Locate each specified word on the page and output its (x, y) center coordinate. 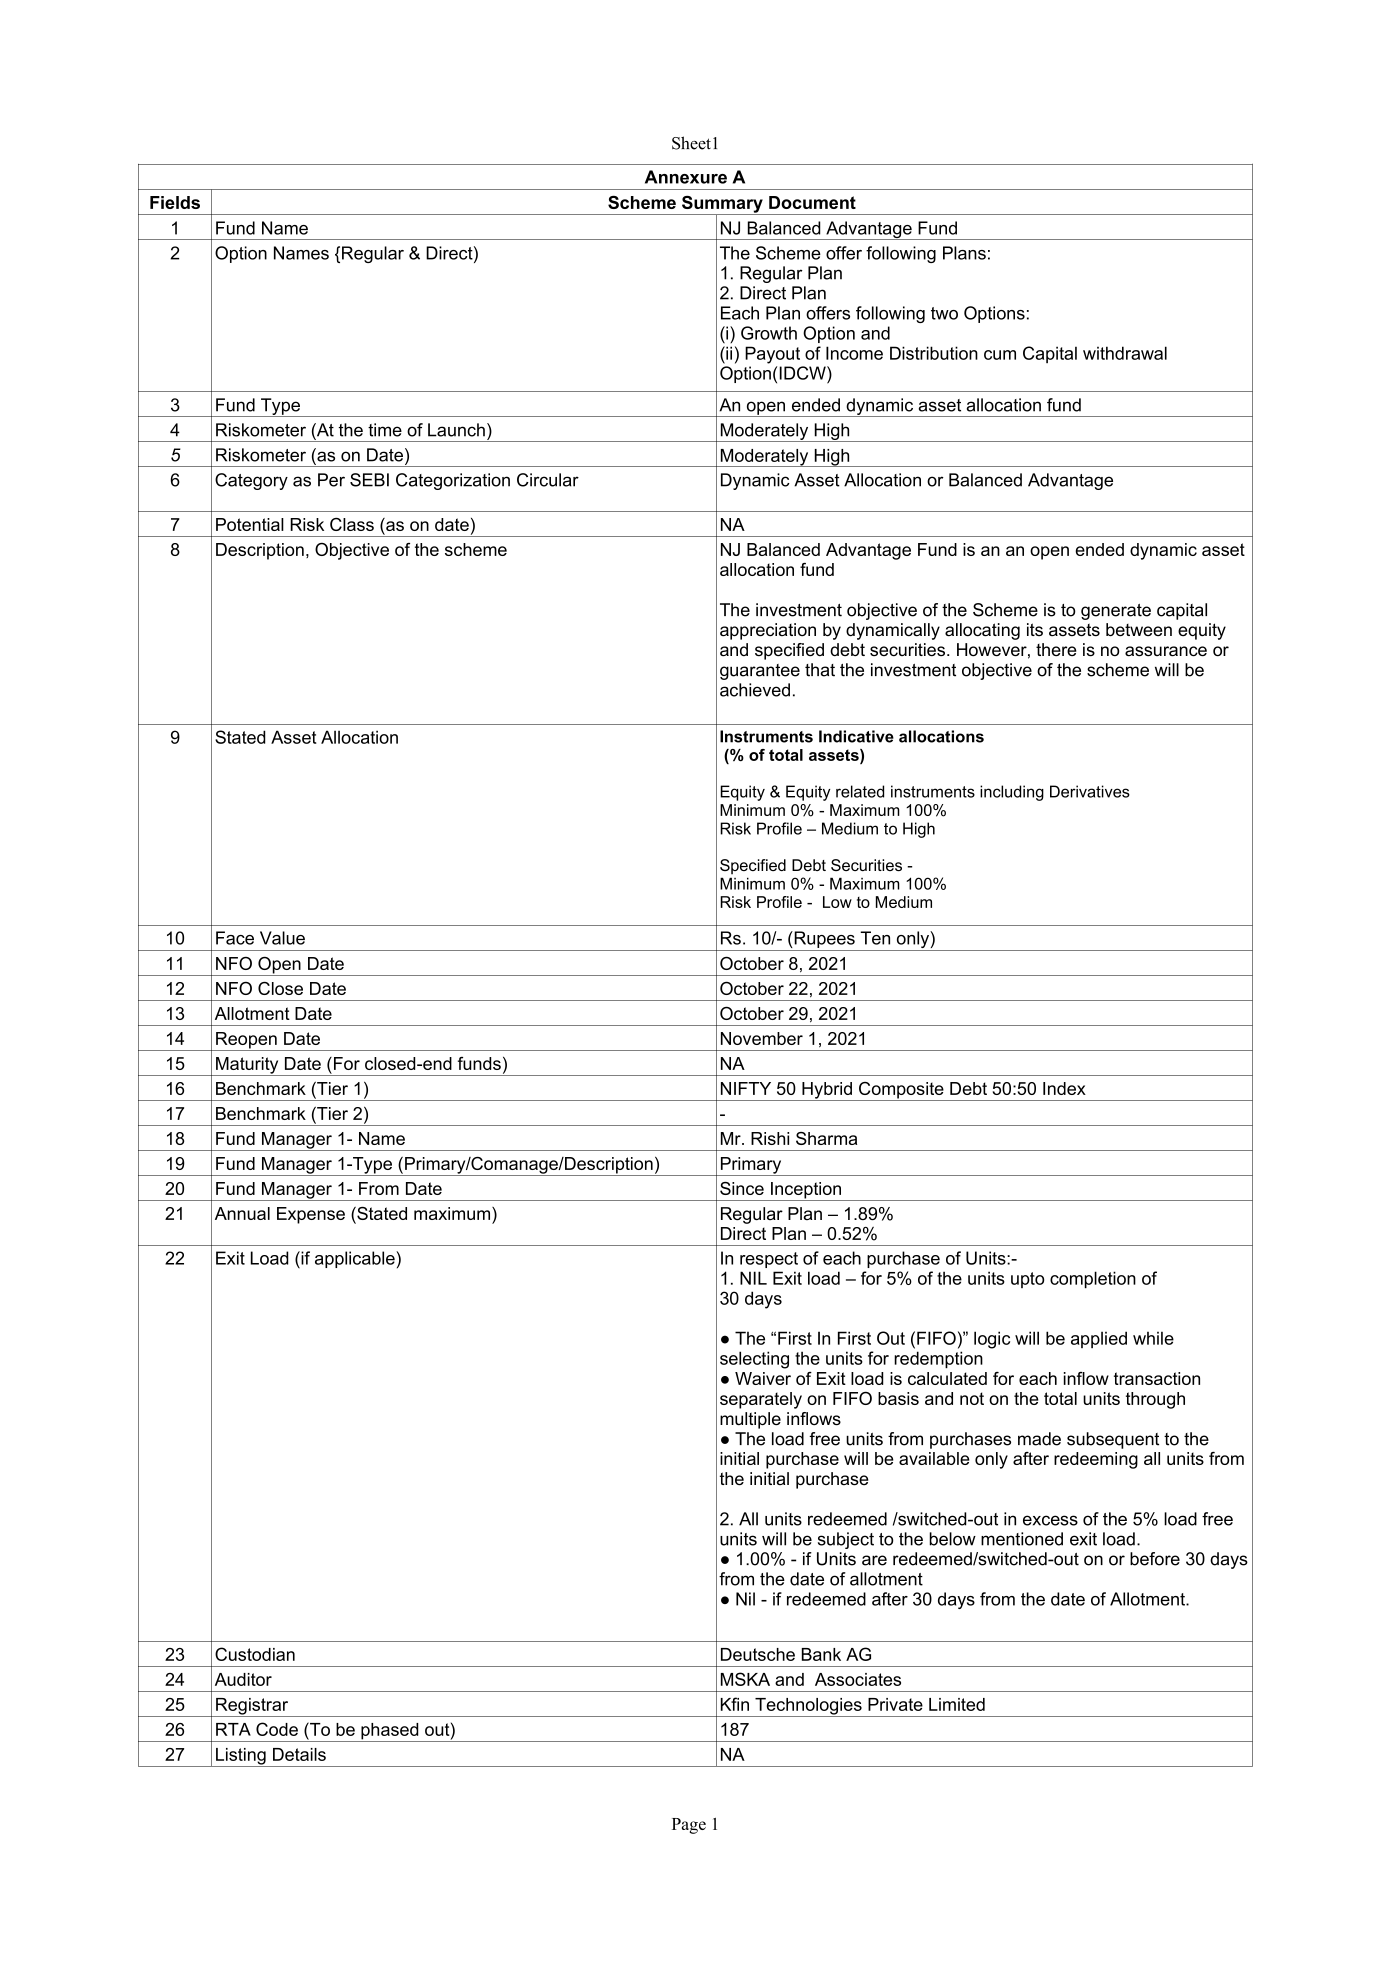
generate (1116, 612)
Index (1064, 1088)
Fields (175, 202)
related (860, 791)
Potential (250, 524)
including (1012, 793)
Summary (722, 205)
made (1039, 1439)
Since (742, 1188)
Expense (311, 1215)
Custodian (255, 1654)
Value (282, 938)
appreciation (768, 631)
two (944, 313)
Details (299, 1754)
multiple (750, 1420)
